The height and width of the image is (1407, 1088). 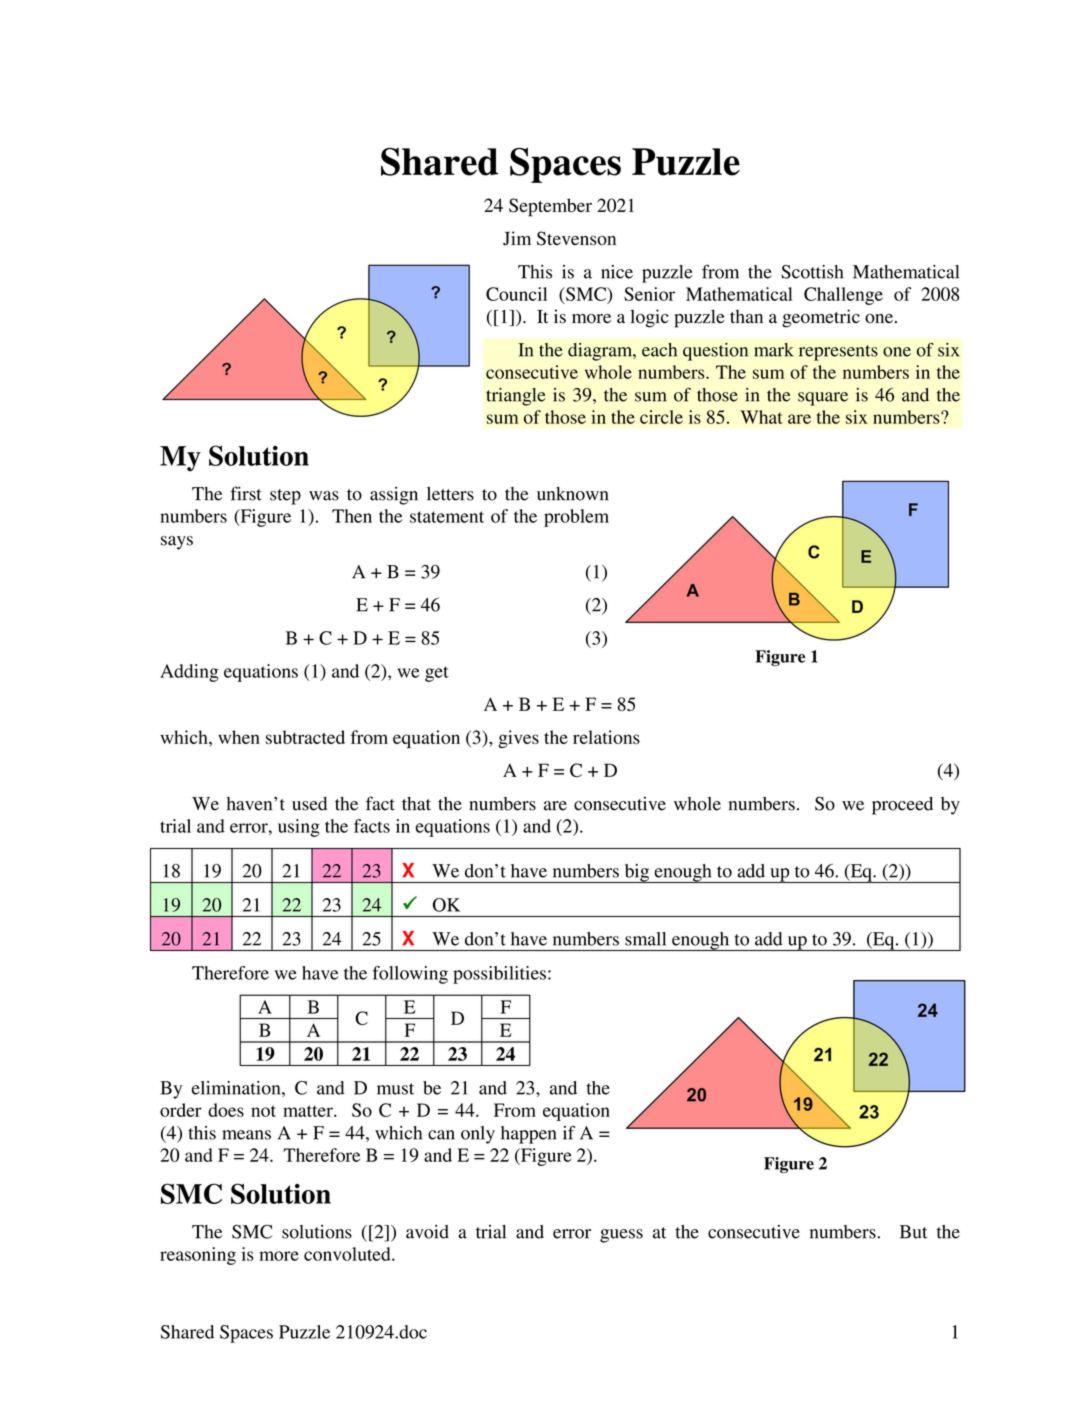 What do you see at coordinates (198, 1256) in the image?
I see `reasoning` at bounding box center [198, 1256].
